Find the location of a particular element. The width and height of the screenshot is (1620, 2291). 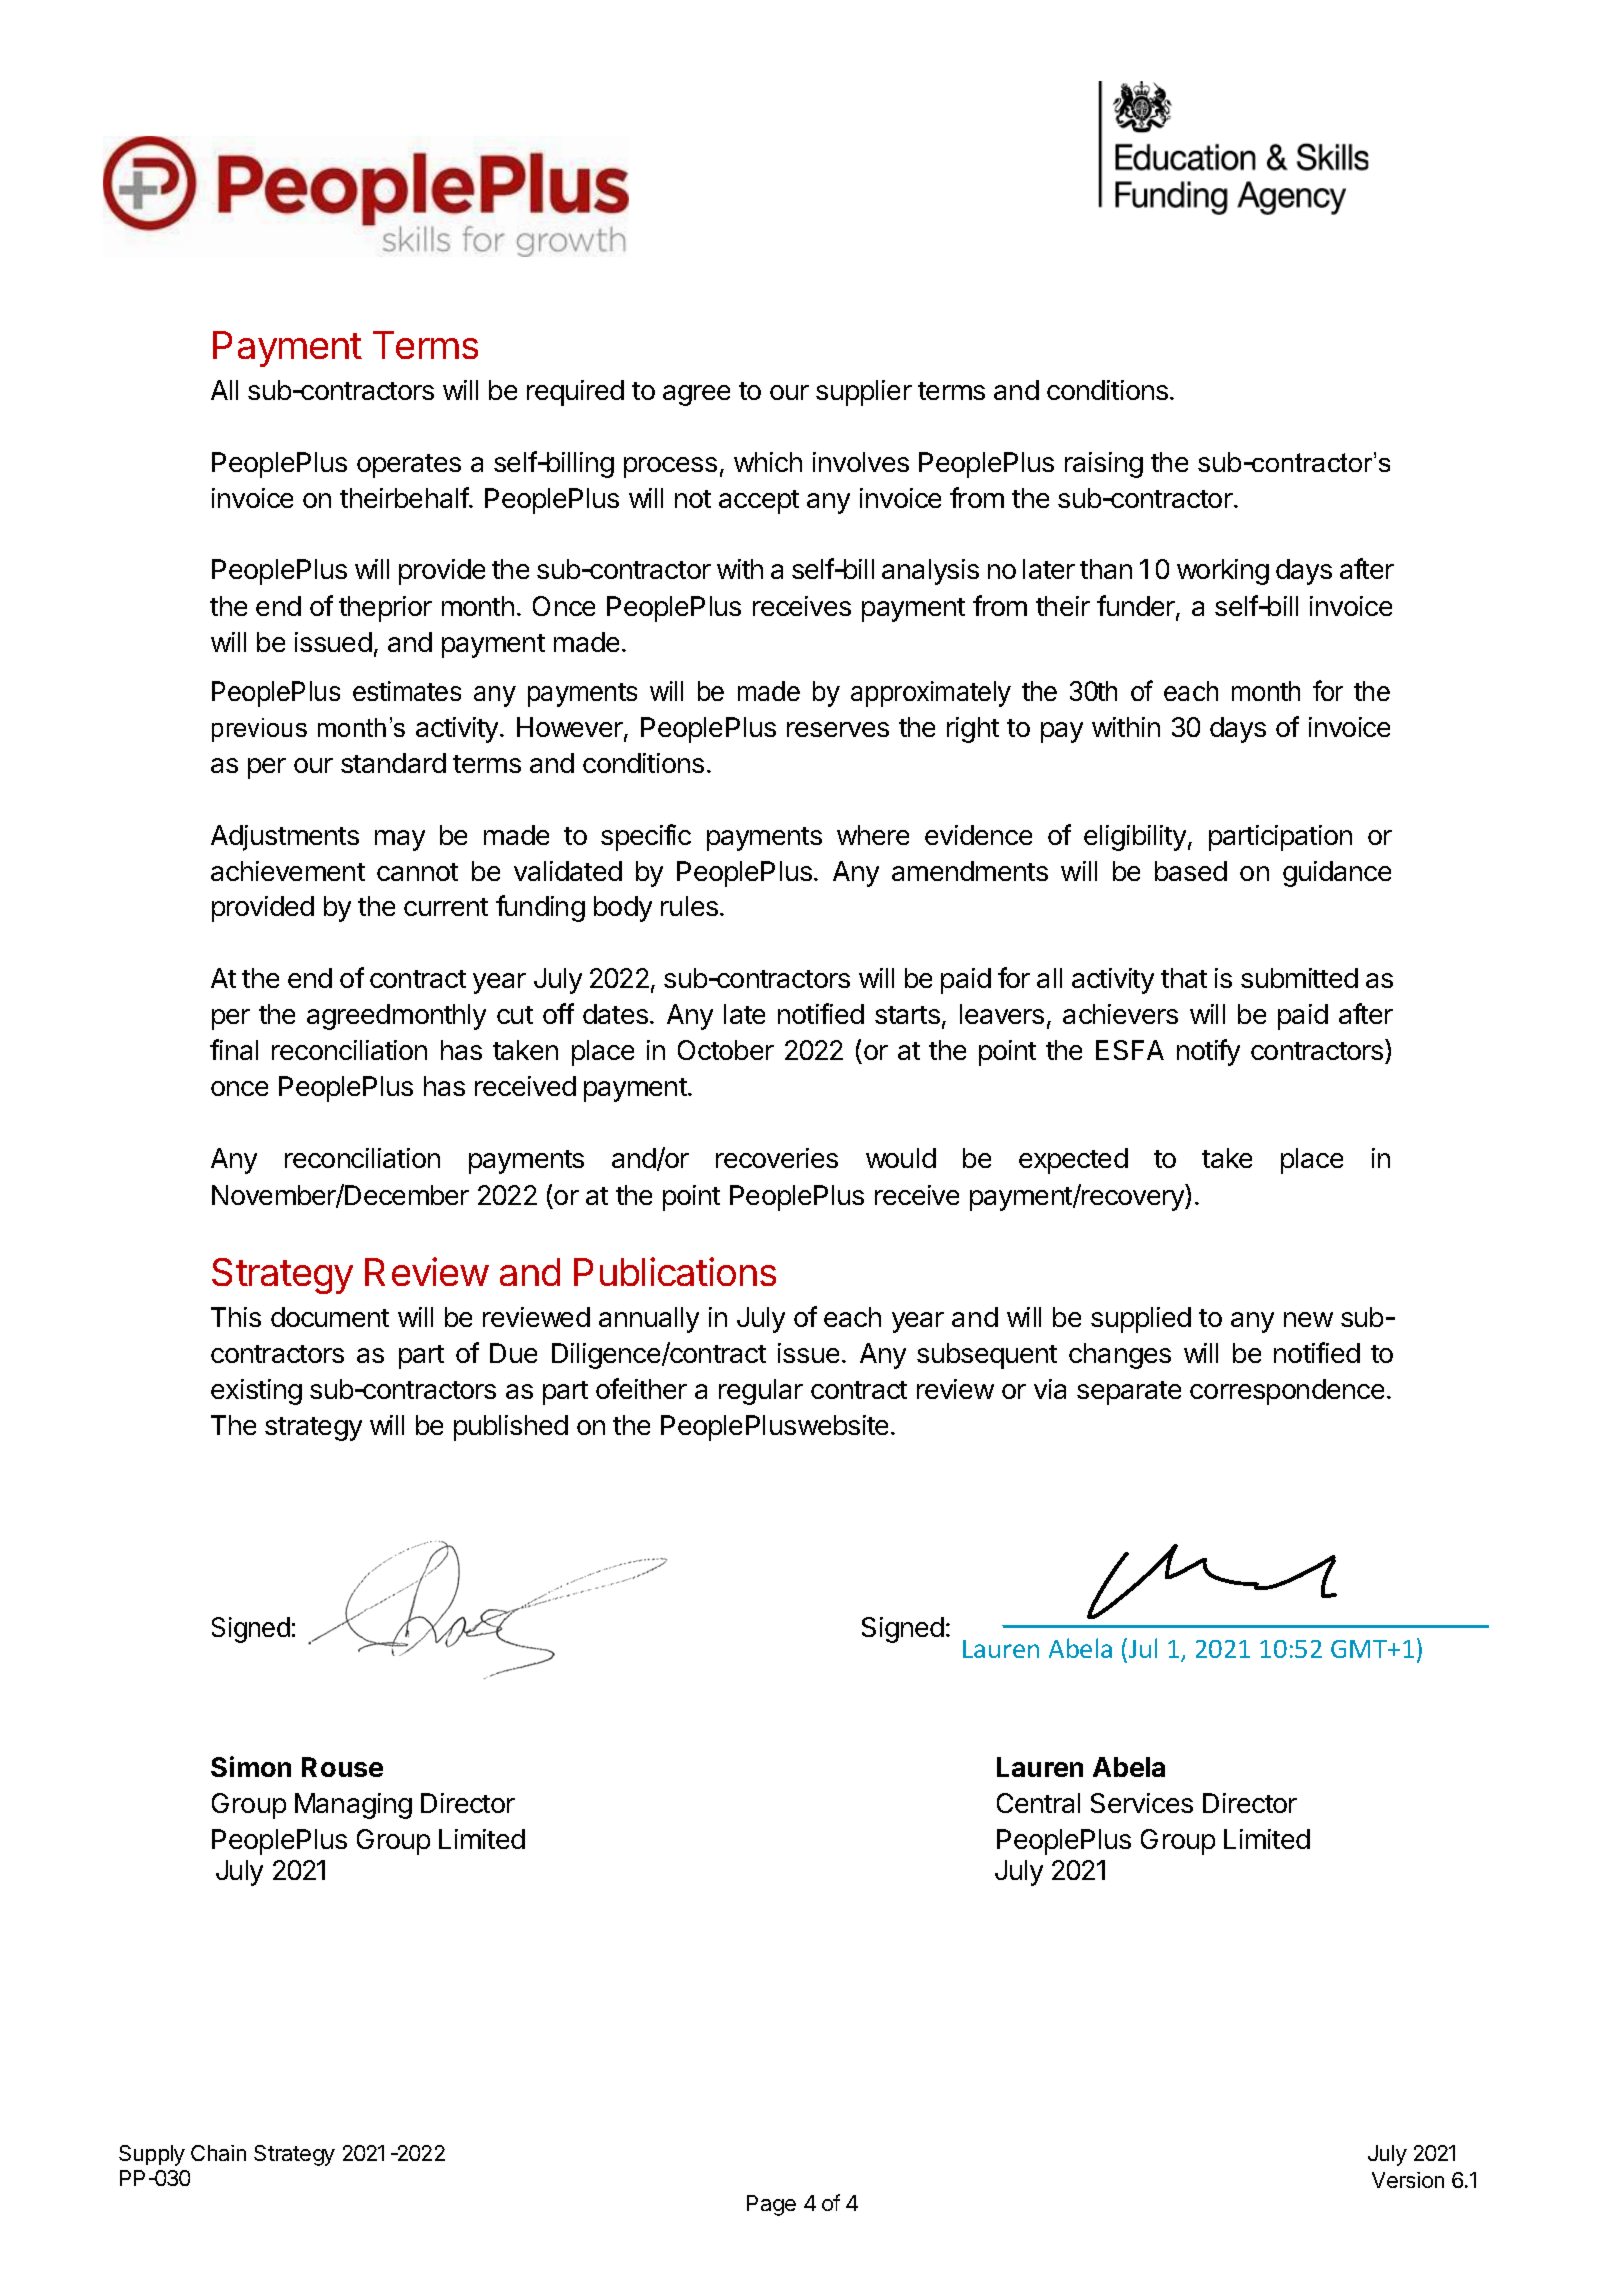

new is located at coordinates (1308, 1319).
